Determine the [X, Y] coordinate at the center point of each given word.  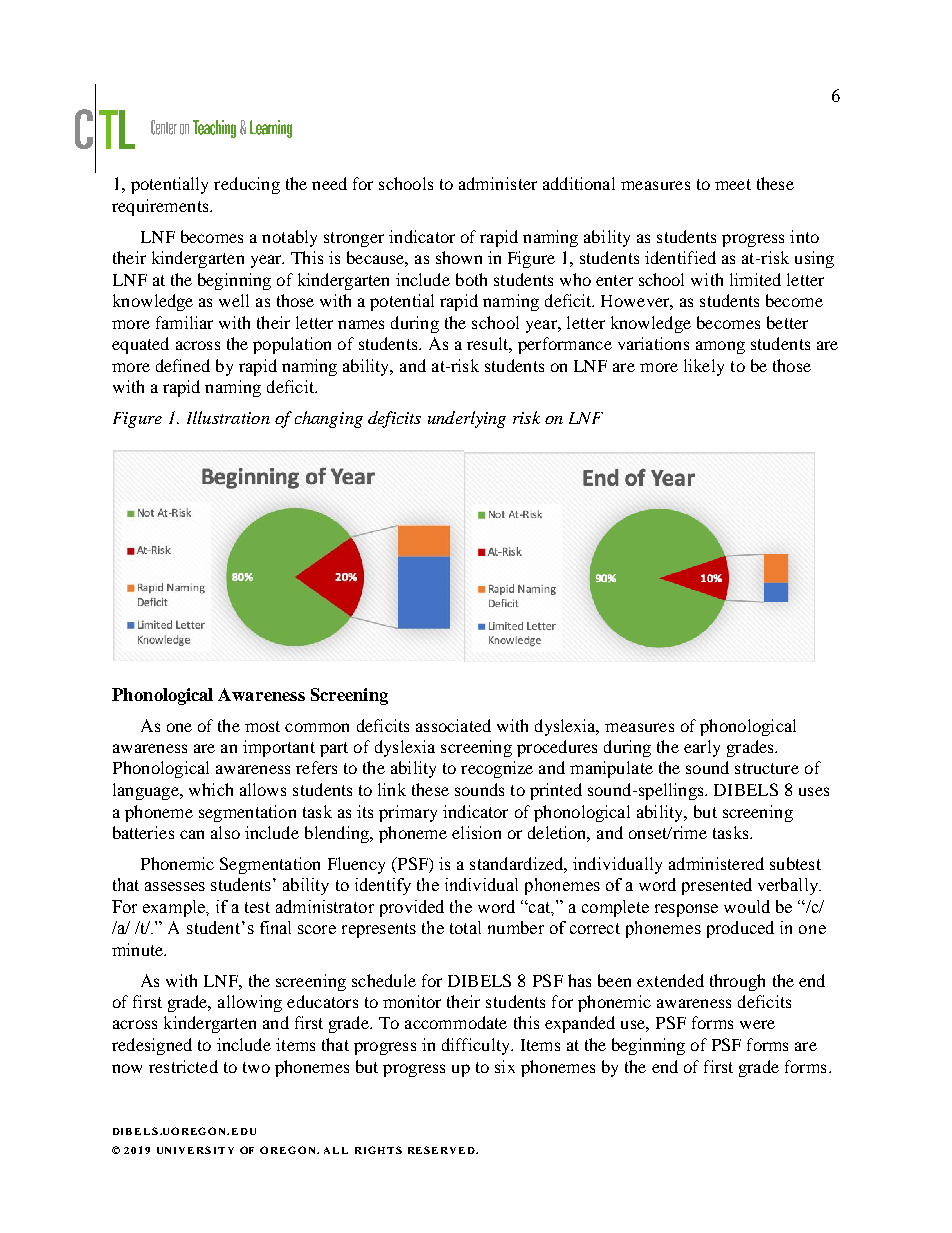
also [225, 832]
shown [459, 257]
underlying [467, 419]
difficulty [477, 1046]
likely [704, 367]
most [262, 726]
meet [733, 184]
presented [717, 886]
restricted [183, 1066]
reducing [247, 185]
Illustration [228, 417]
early [702, 748]
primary [408, 813]
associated [453, 725]
